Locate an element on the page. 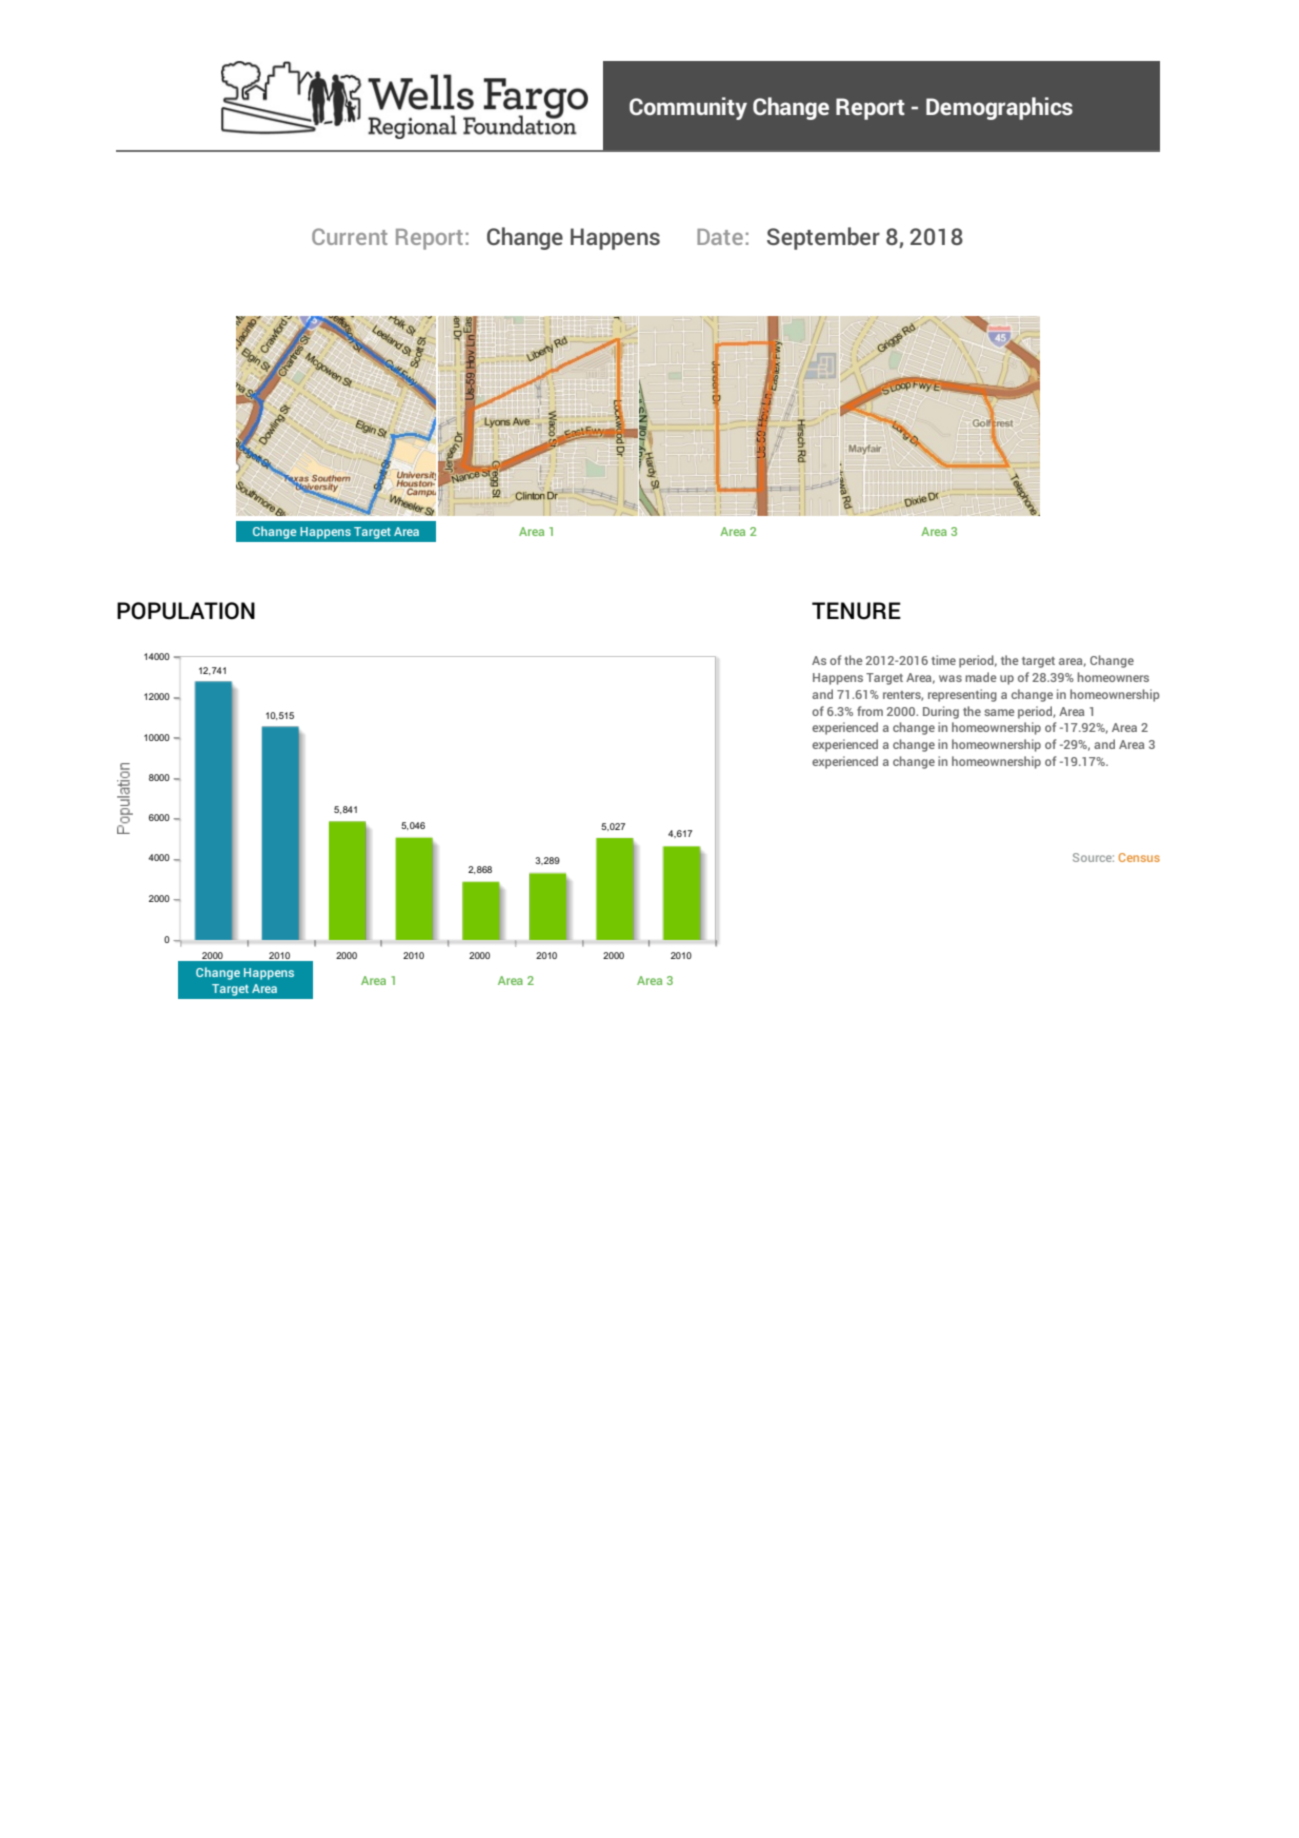  September is located at coordinates (823, 238).
